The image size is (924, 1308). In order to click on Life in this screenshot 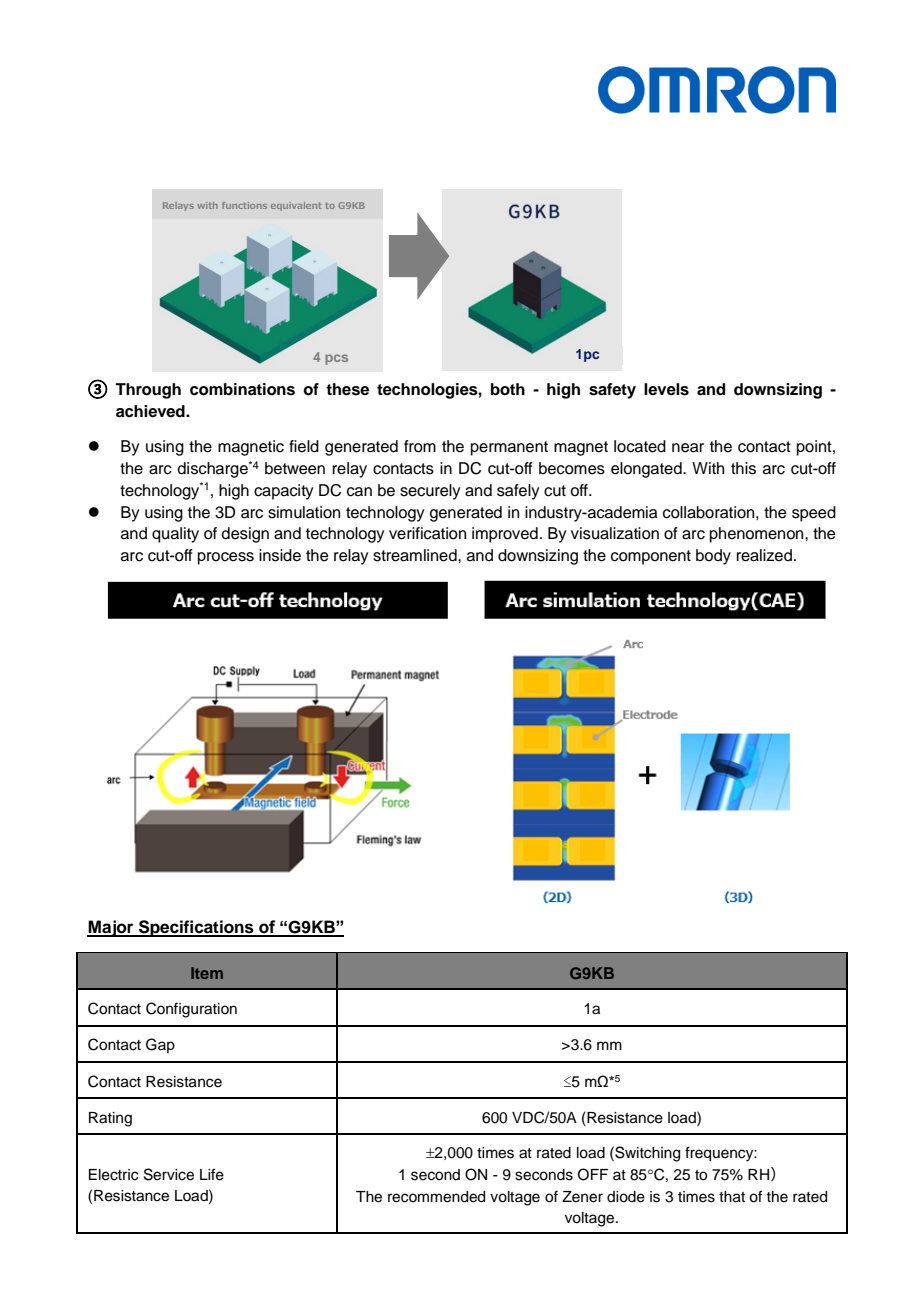, I will do `click(212, 1174)`.
